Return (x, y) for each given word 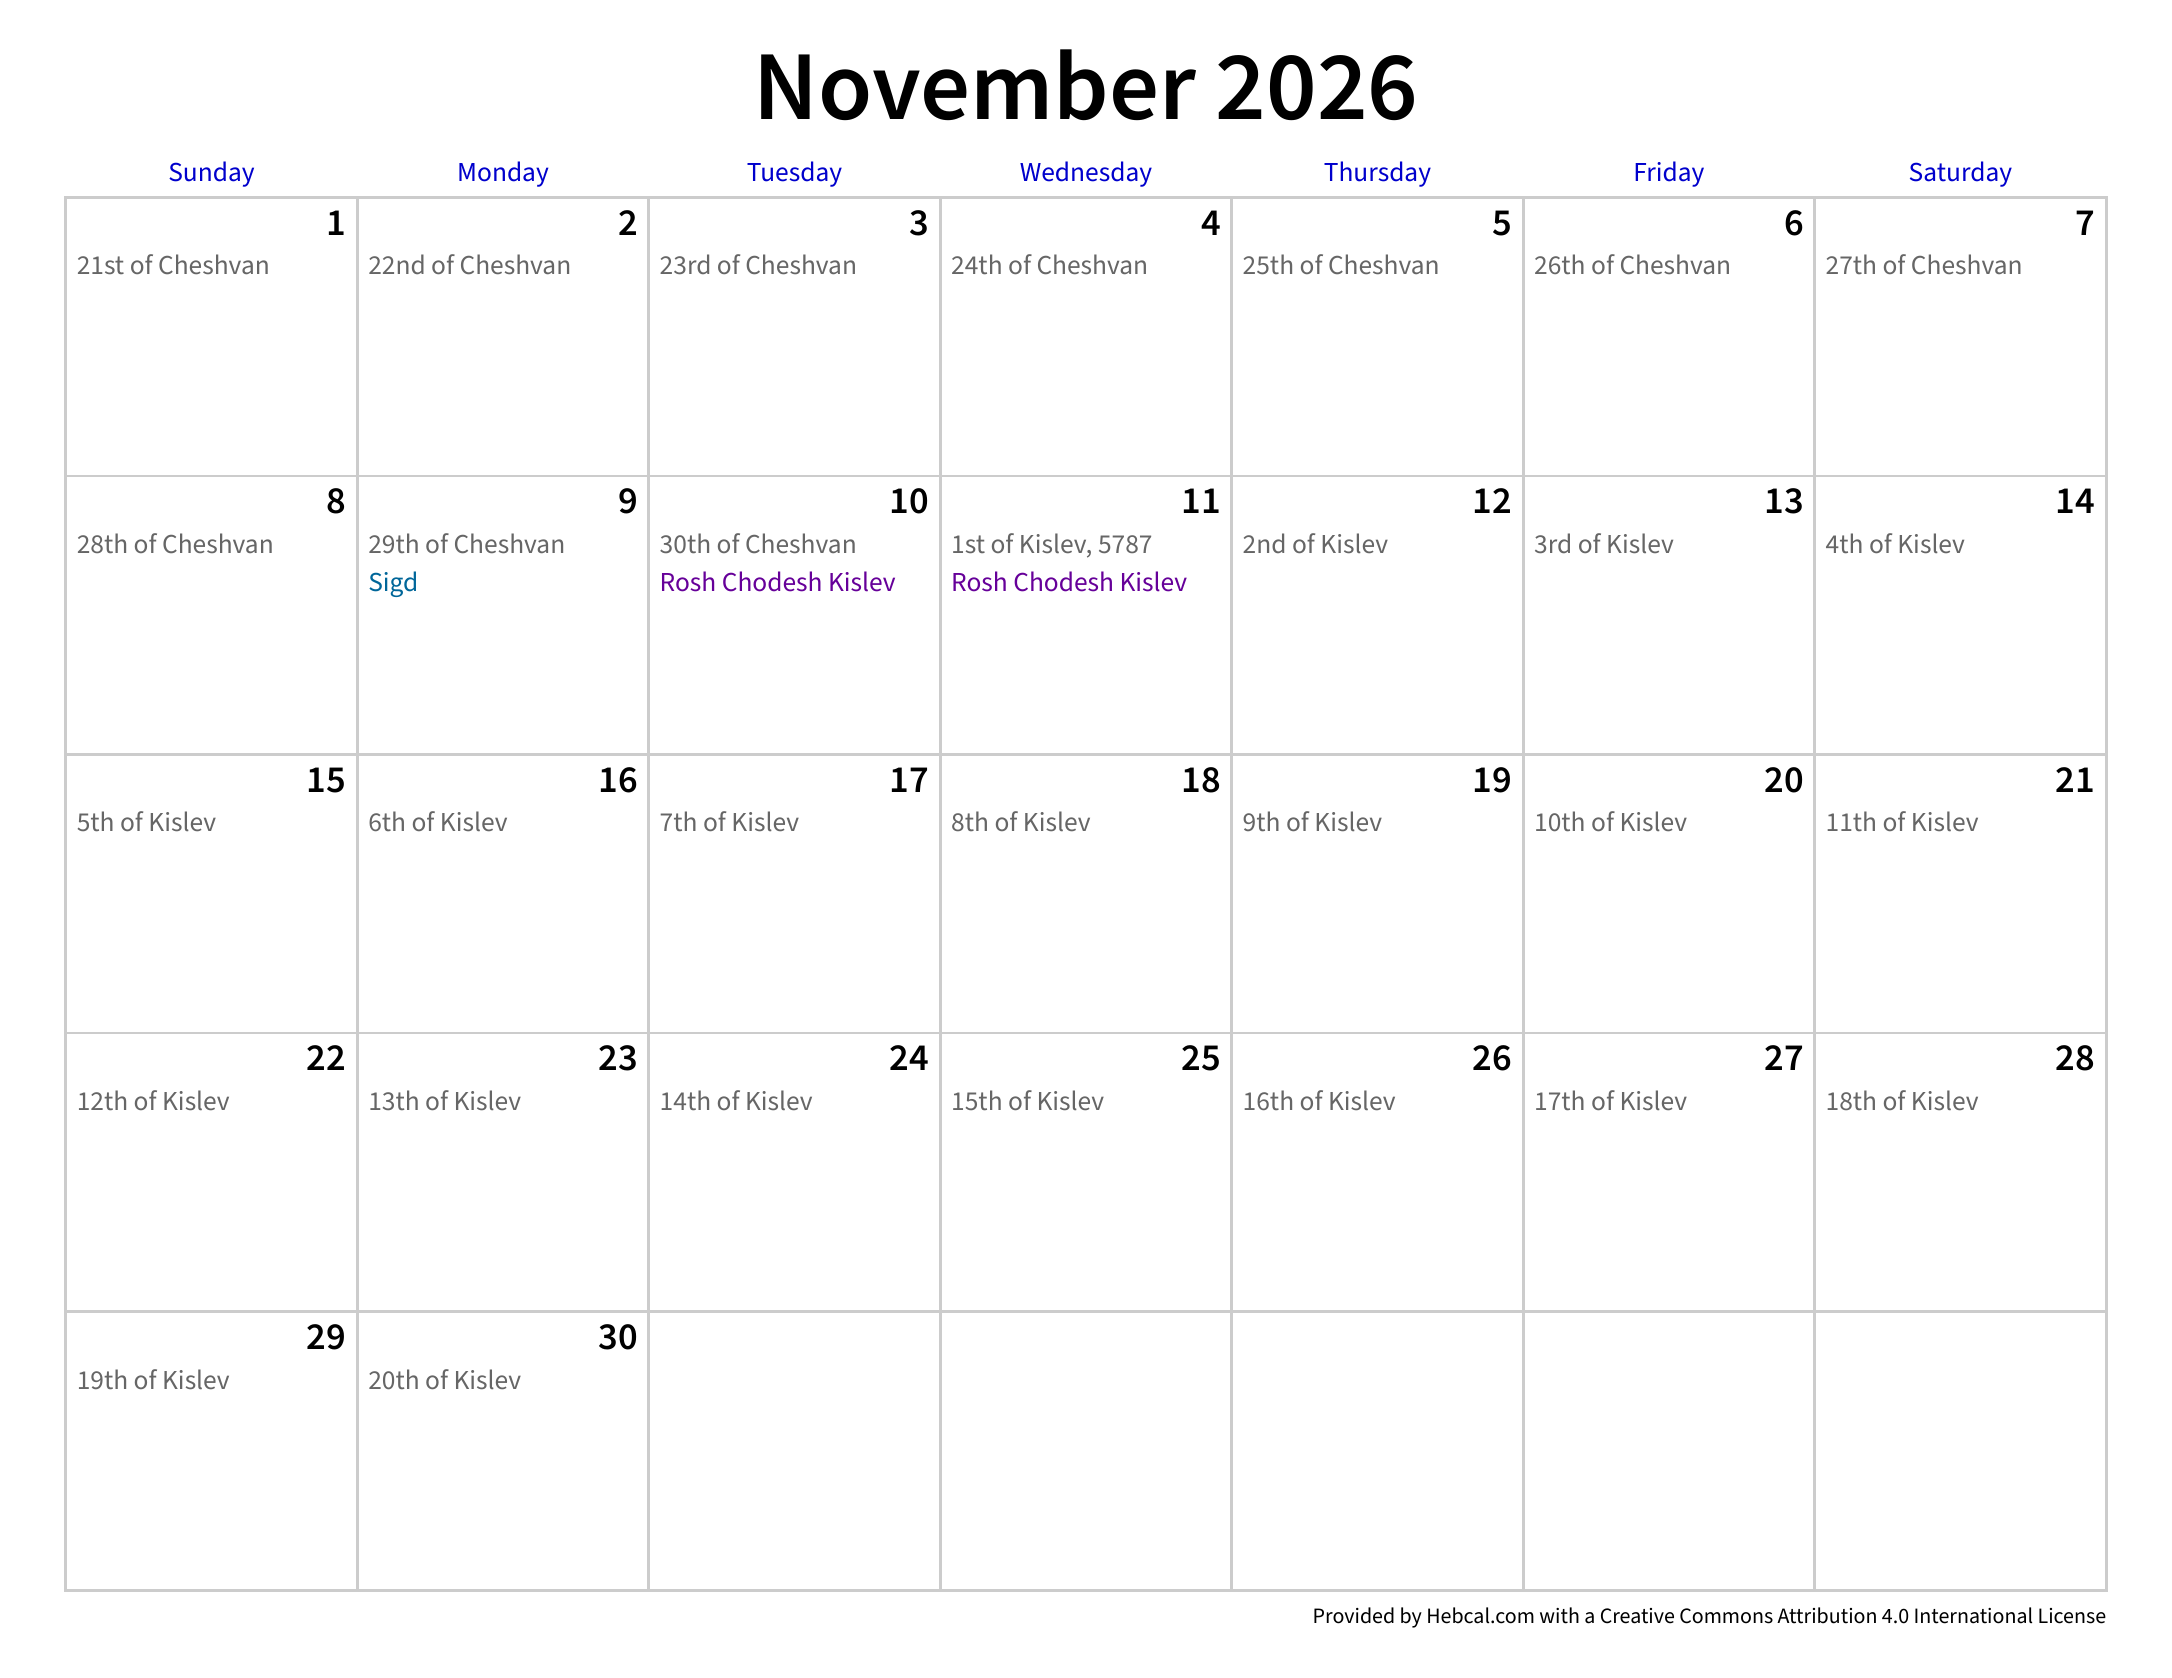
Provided (1354, 1615)
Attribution (1826, 1615)
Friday (1669, 174)
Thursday (1377, 174)
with (1559, 1615)
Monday (503, 174)
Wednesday (1086, 174)
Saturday (1961, 174)
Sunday (211, 174)
